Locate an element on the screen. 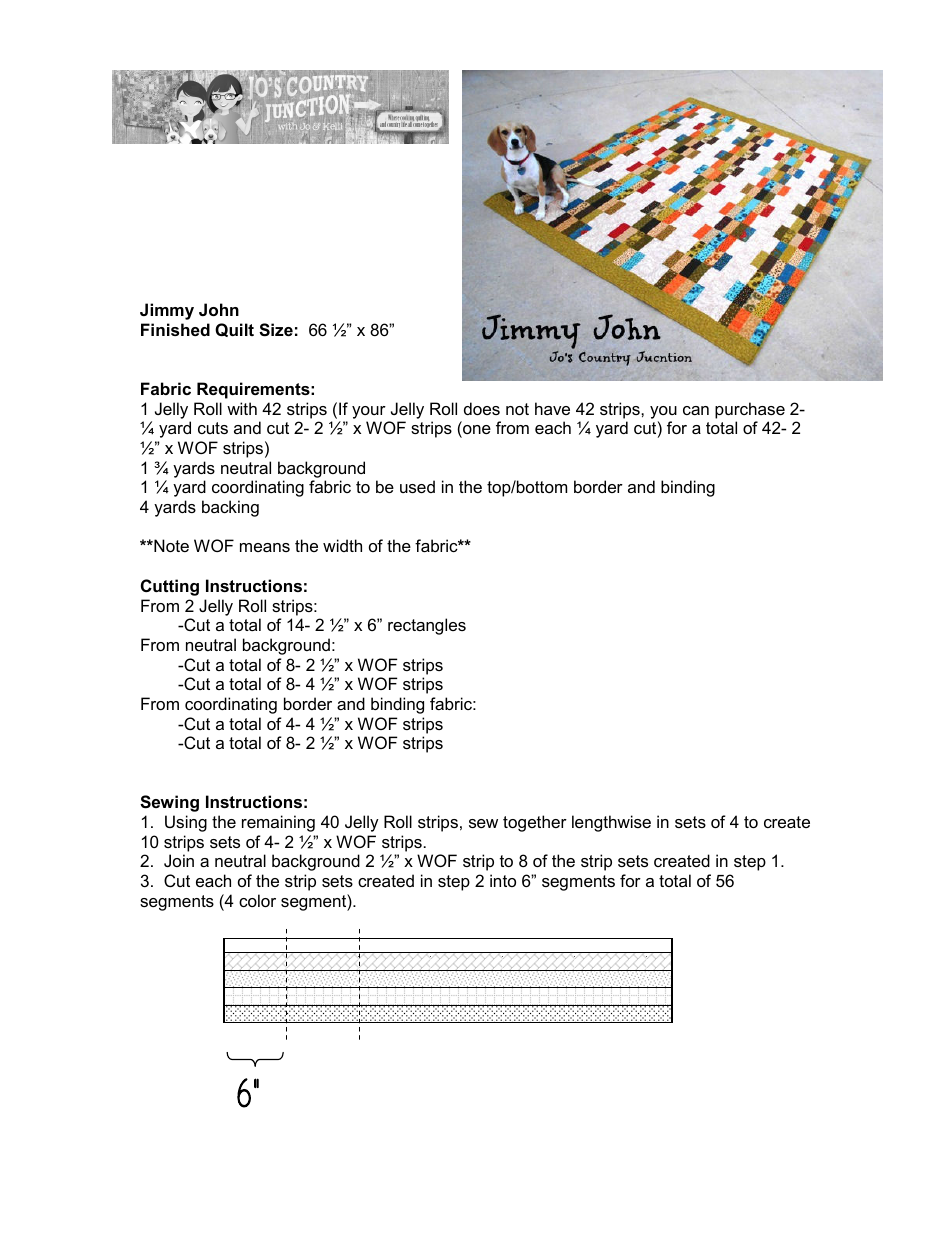  John is located at coordinates (219, 309).
